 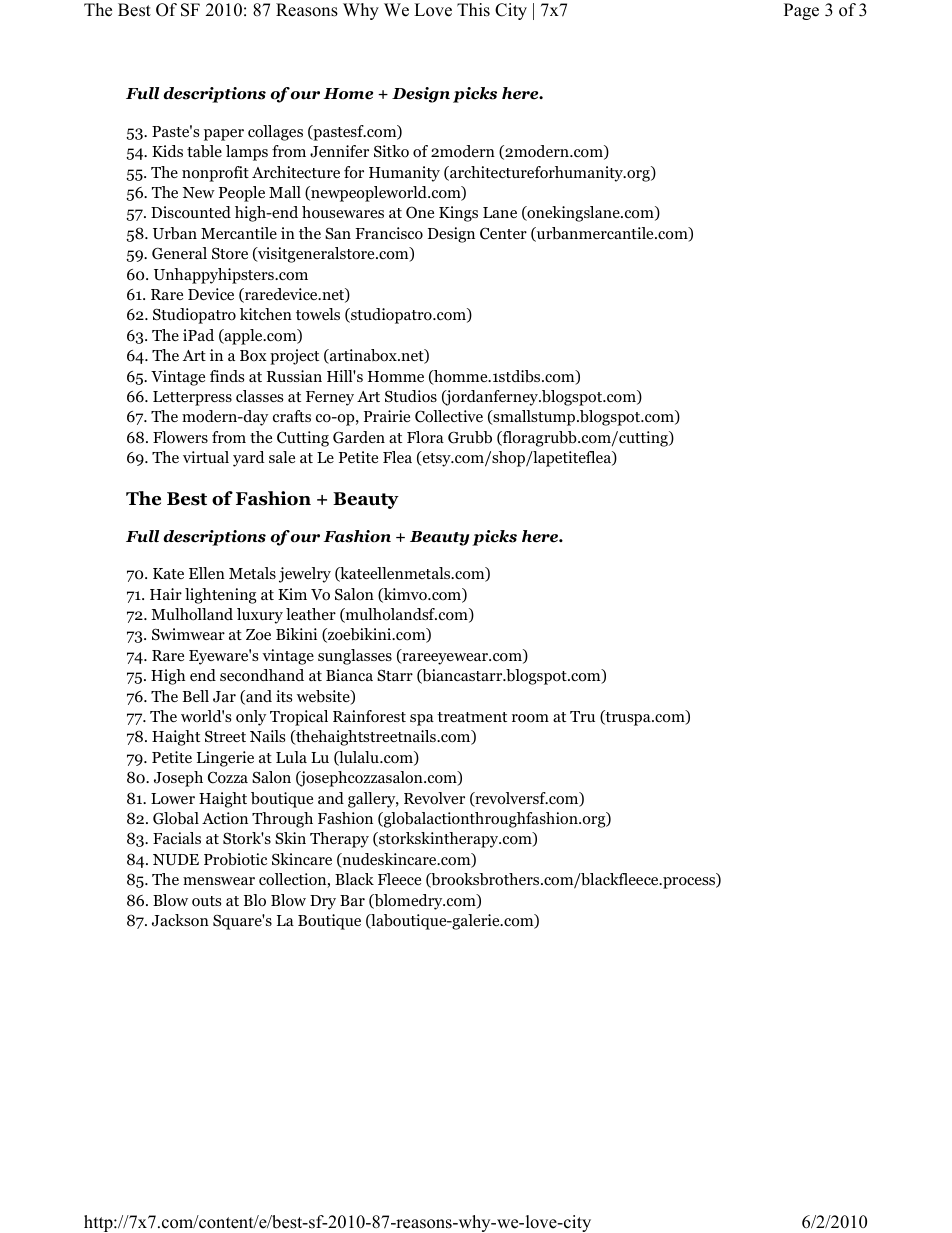 I want to click on room, so click(x=530, y=718).
